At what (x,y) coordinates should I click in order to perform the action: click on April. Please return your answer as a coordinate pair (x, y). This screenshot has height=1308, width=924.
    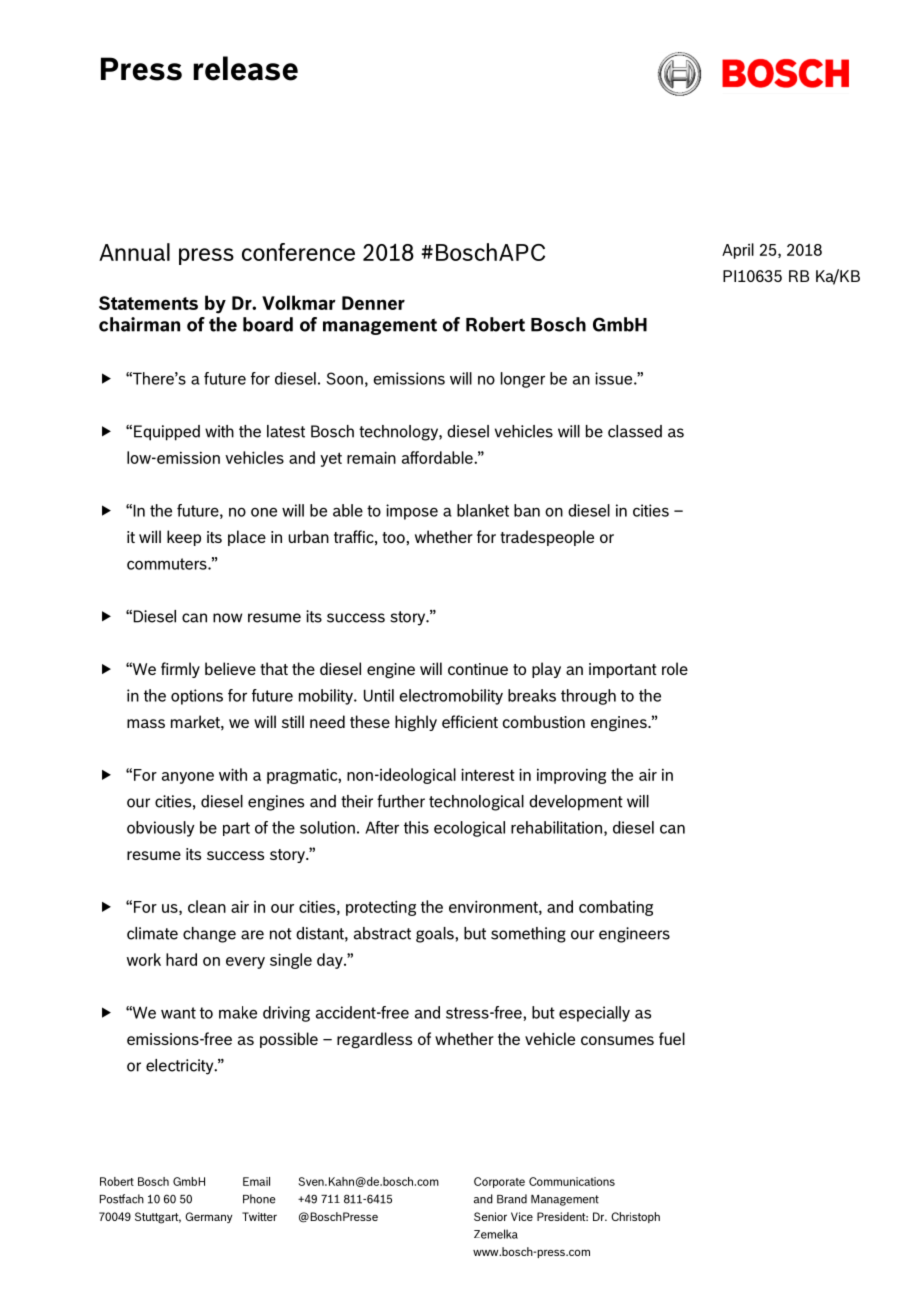
    Looking at the image, I should click on (738, 251).
